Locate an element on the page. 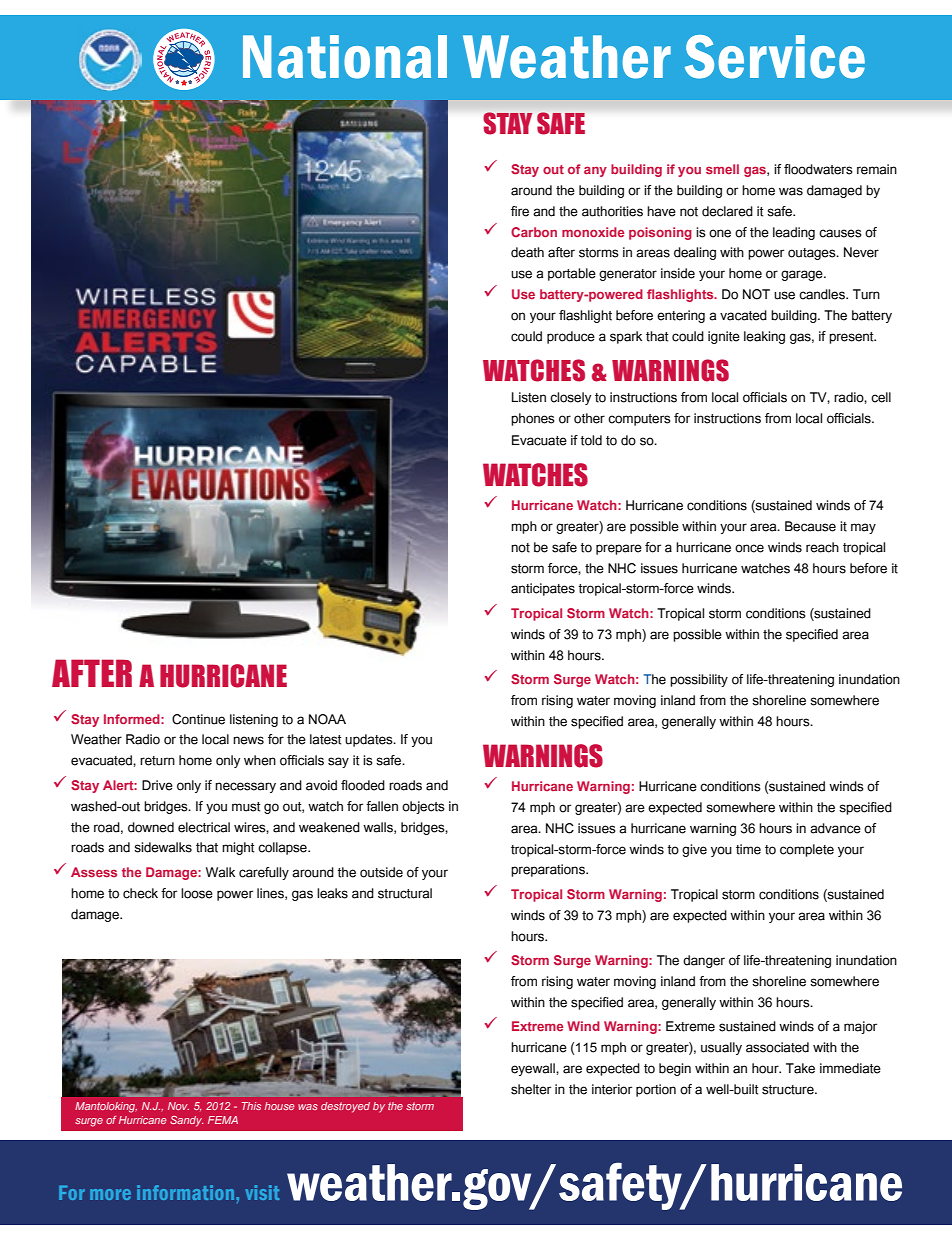 The image size is (952, 1233). leaking is located at coordinates (764, 337).
